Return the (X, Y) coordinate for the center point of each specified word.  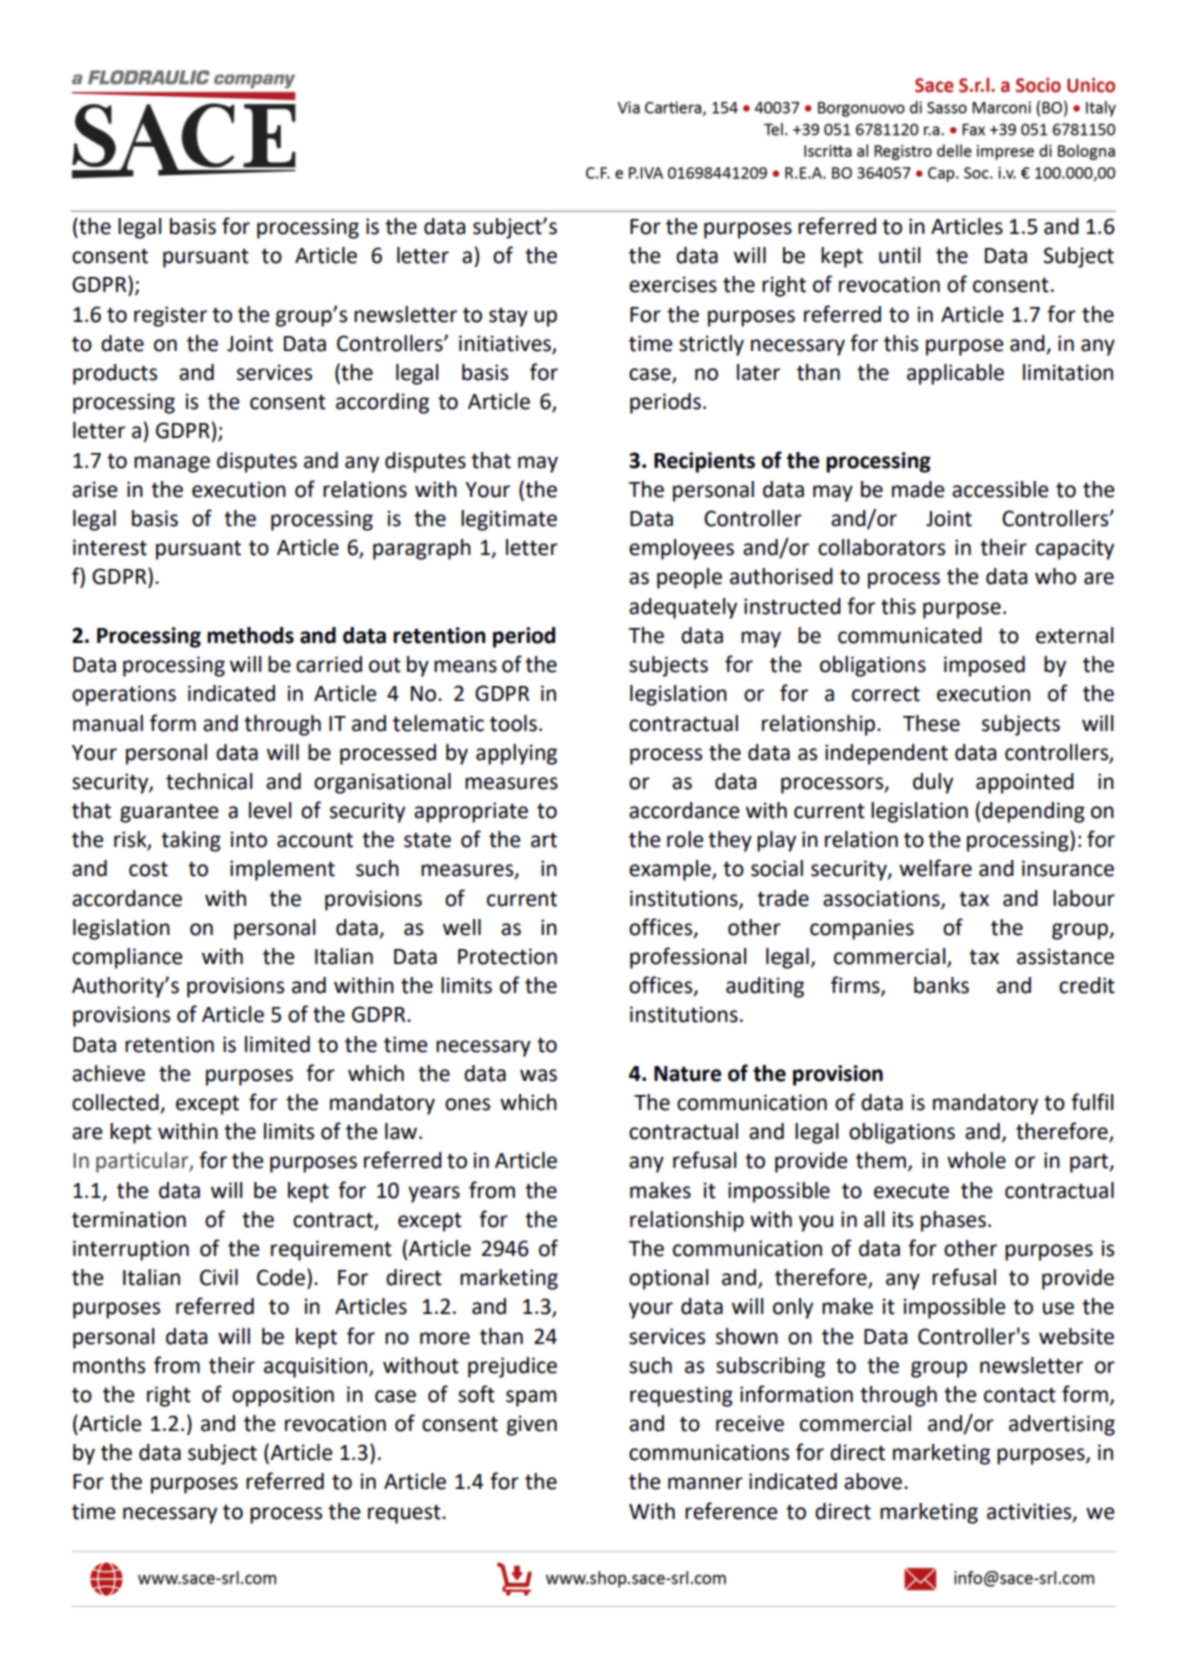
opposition (283, 1396)
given (532, 1425)
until (899, 255)
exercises (673, 284)
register (170, 316)
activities (1030, 1512)
